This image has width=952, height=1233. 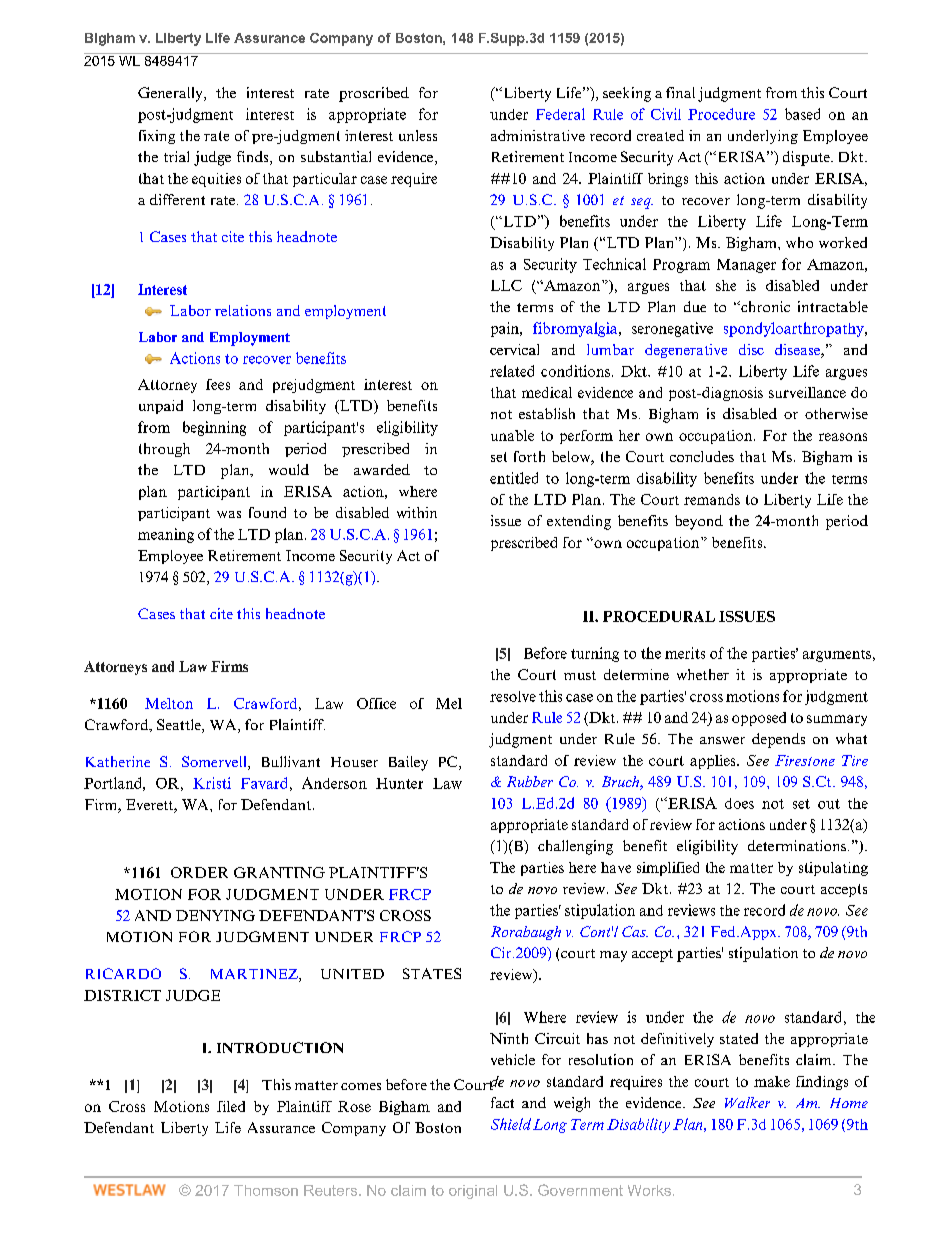 What do you see at coordinates (169, 703) in the image?
I see `Melton` at bounding box center [169, 703].
